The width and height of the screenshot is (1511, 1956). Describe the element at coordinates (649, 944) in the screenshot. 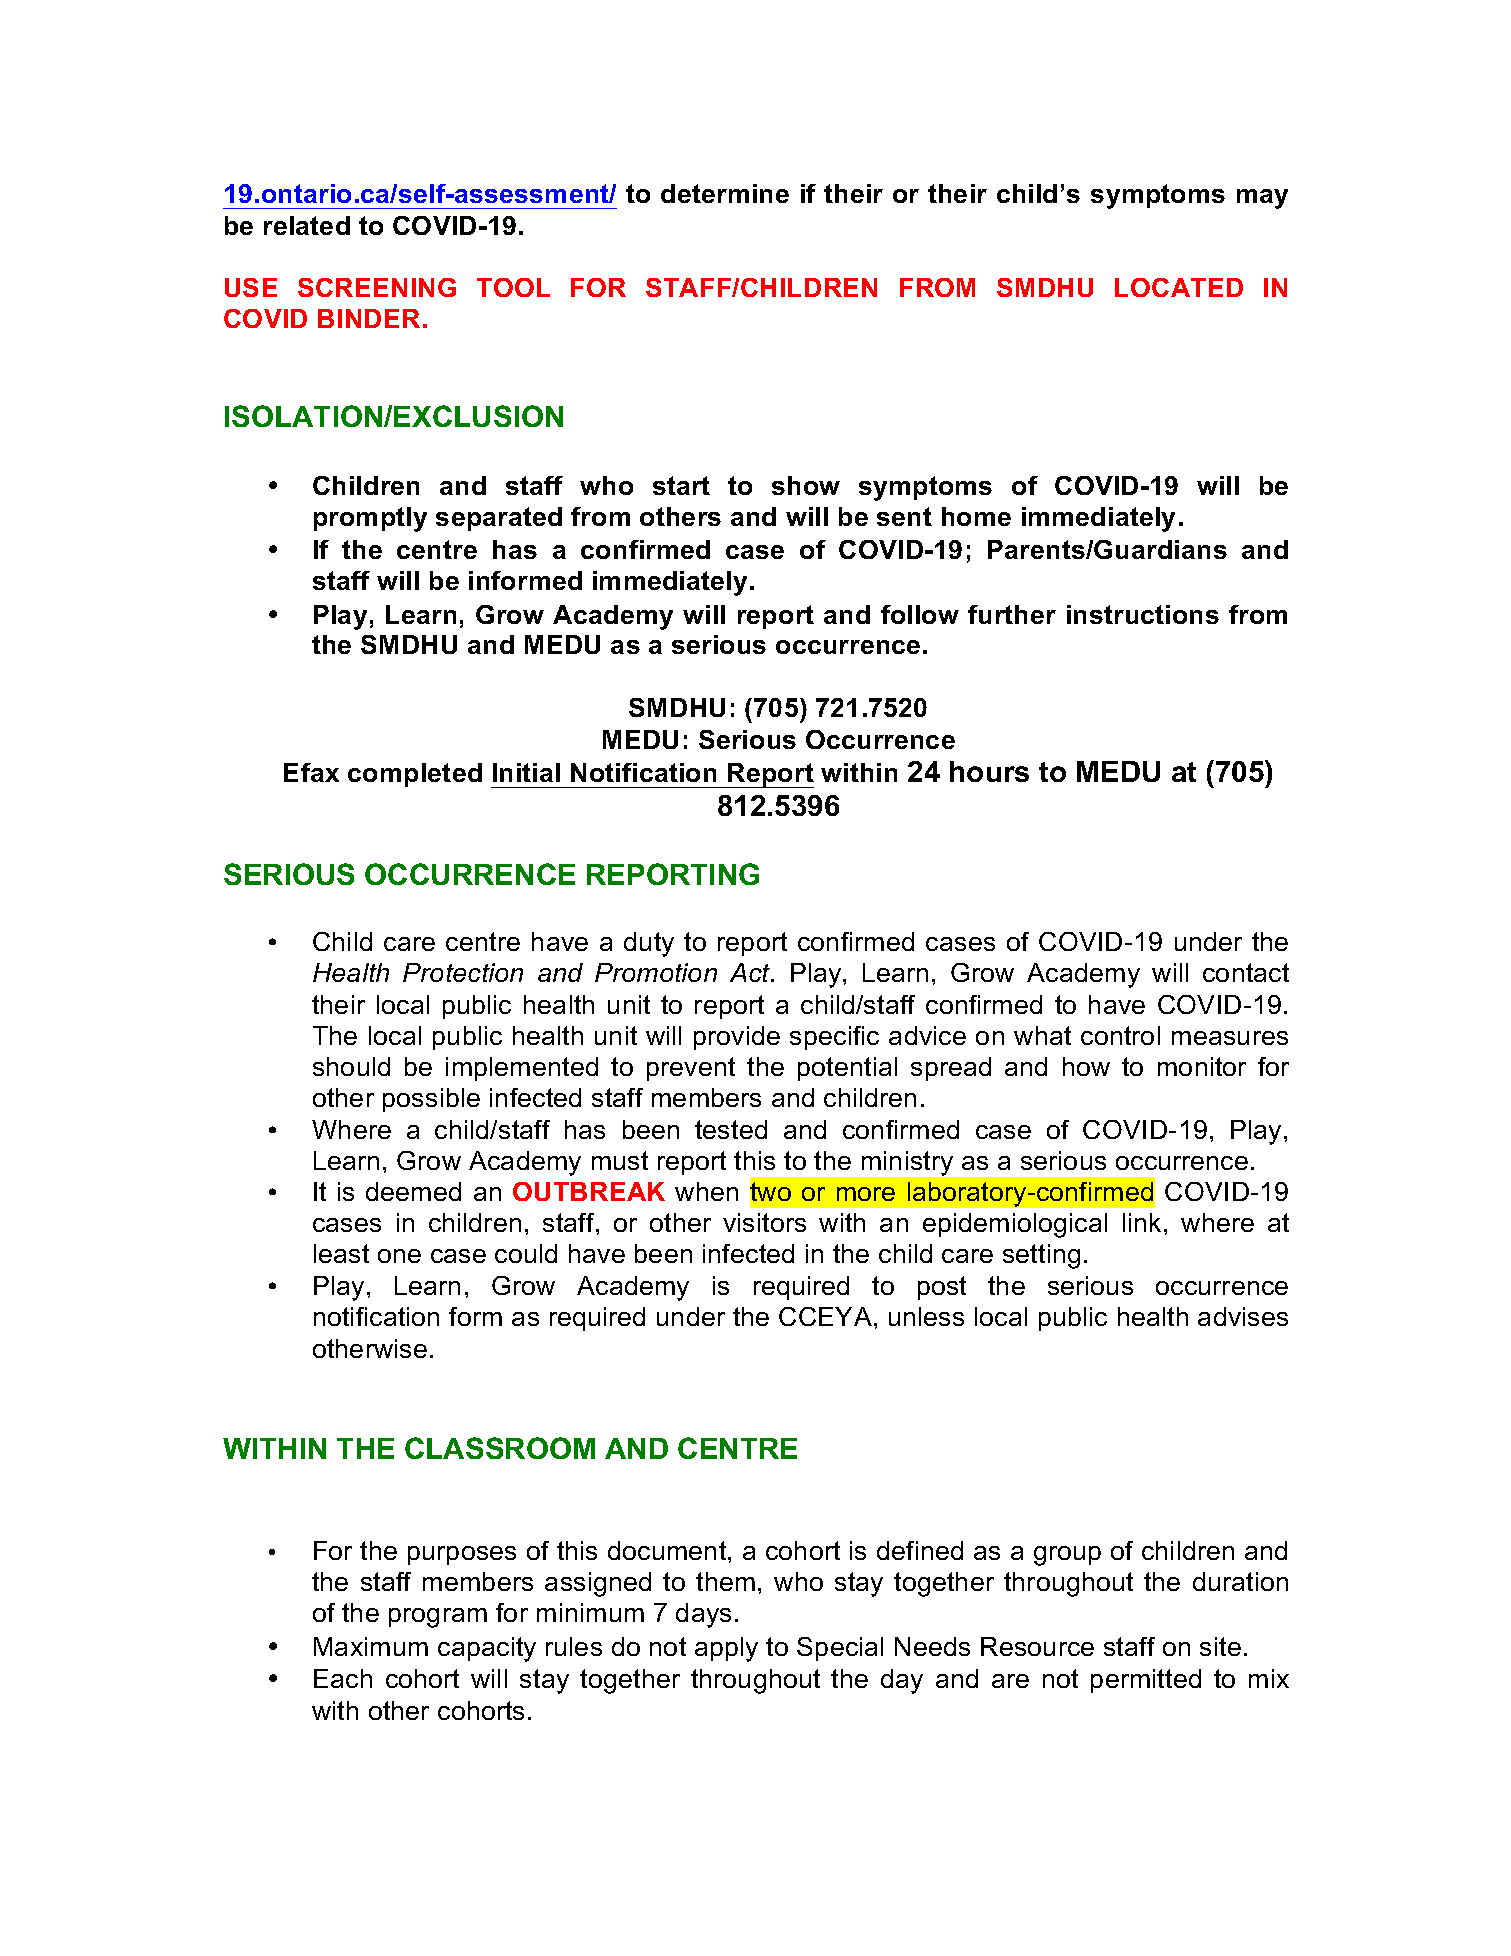

I see `duty` at that location.
